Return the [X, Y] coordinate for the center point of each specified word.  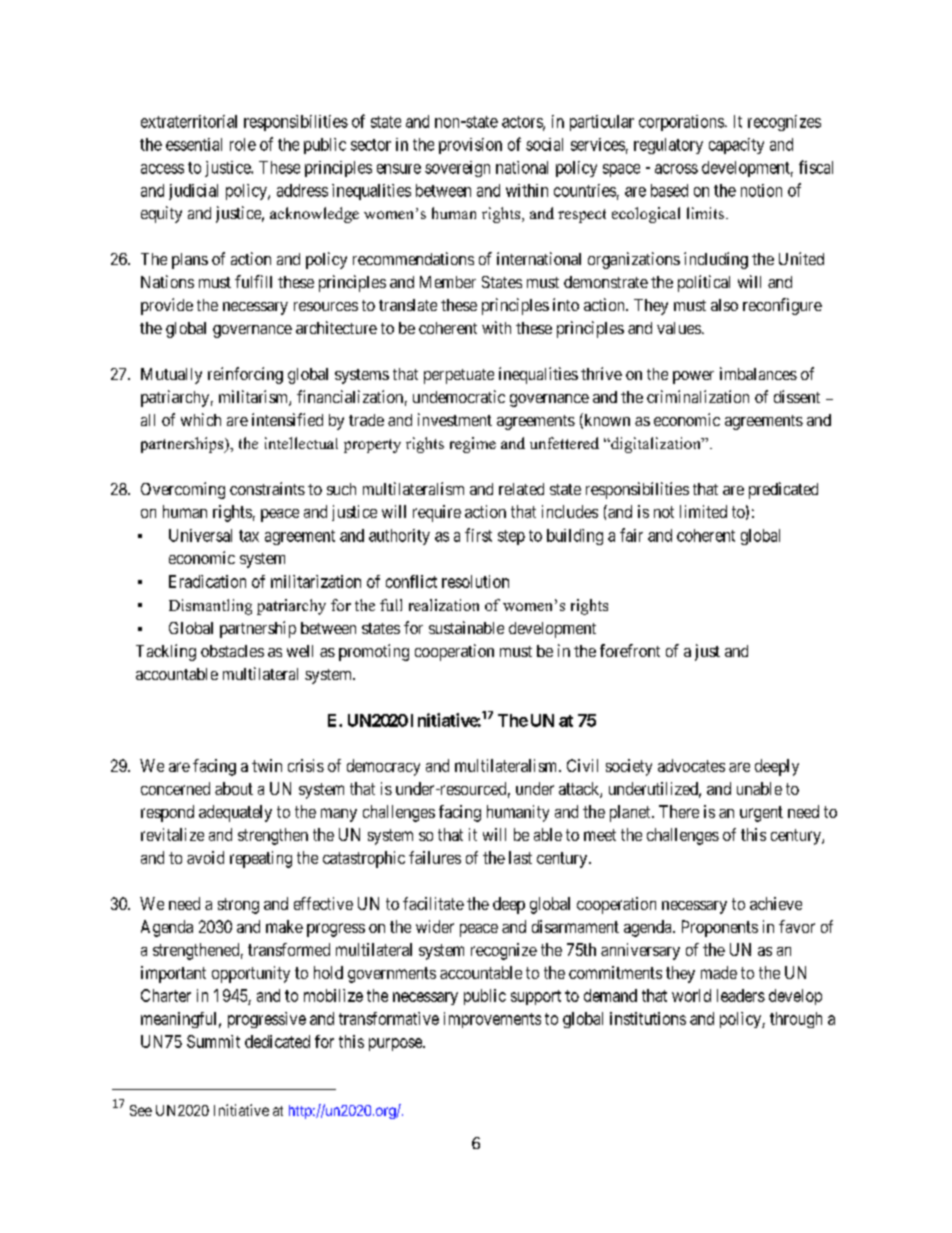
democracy [383, 767]
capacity [736, 146]
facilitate [433, 903]
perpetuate [459, 376]
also [724, 305]
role [243, 144]
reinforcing [245, 375]
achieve [776, 903]
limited [703, 511]
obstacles [232, 651]
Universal [200, 535]
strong [238, 906]
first [478, 535]
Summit [213, 1041]
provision [470, 146]
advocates [691, 765]
